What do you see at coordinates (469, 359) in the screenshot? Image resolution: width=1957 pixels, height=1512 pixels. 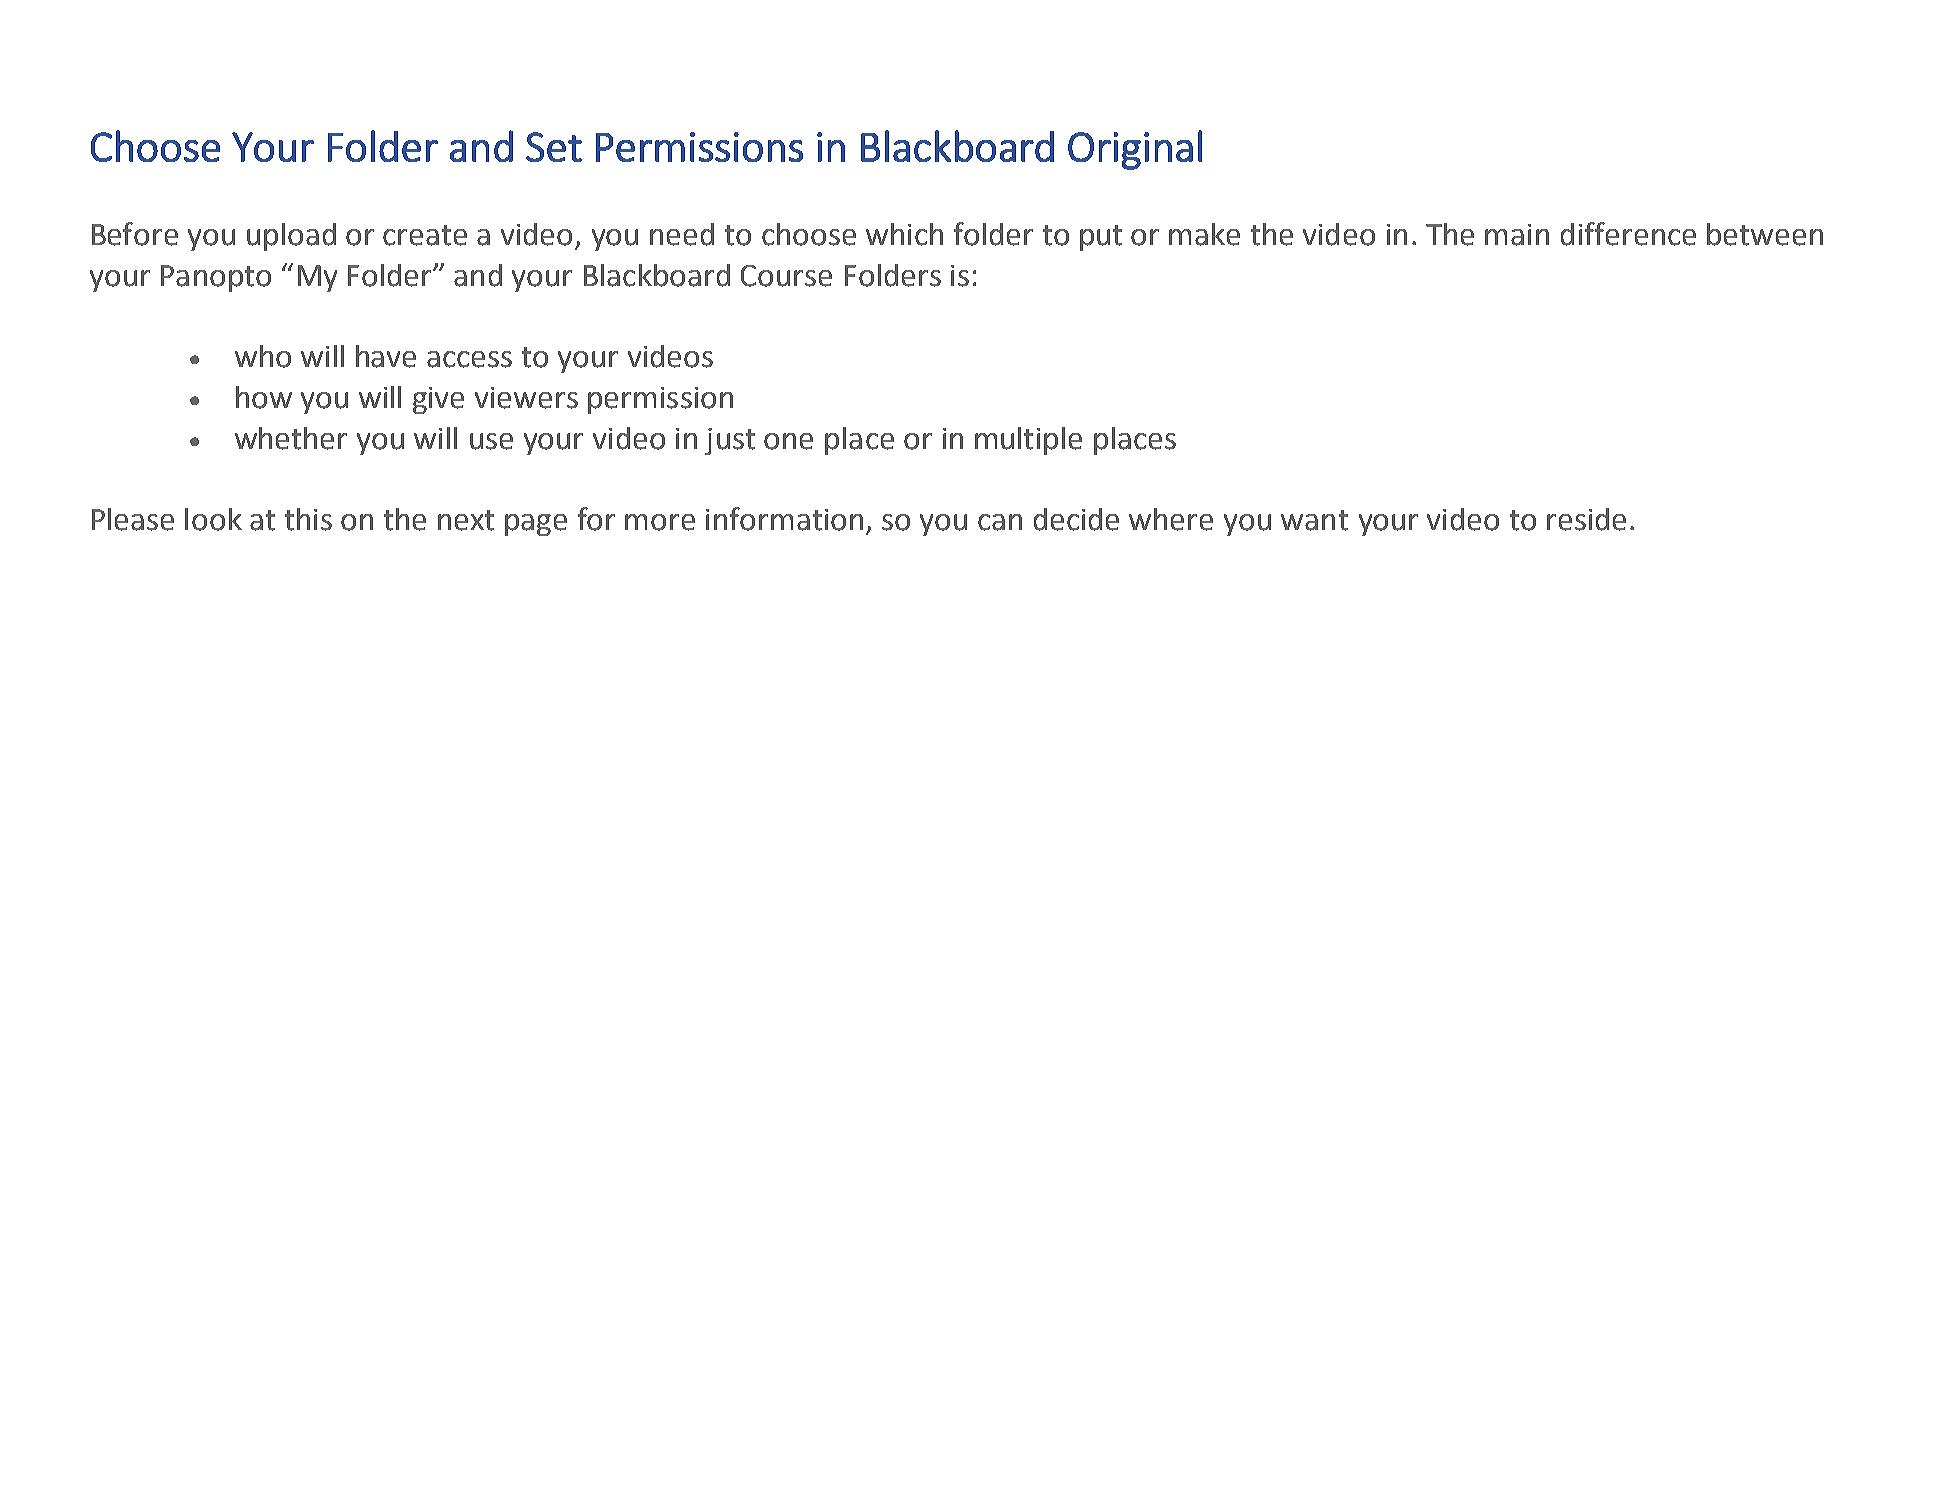 I see `access` at bounding box center [469, 359].
